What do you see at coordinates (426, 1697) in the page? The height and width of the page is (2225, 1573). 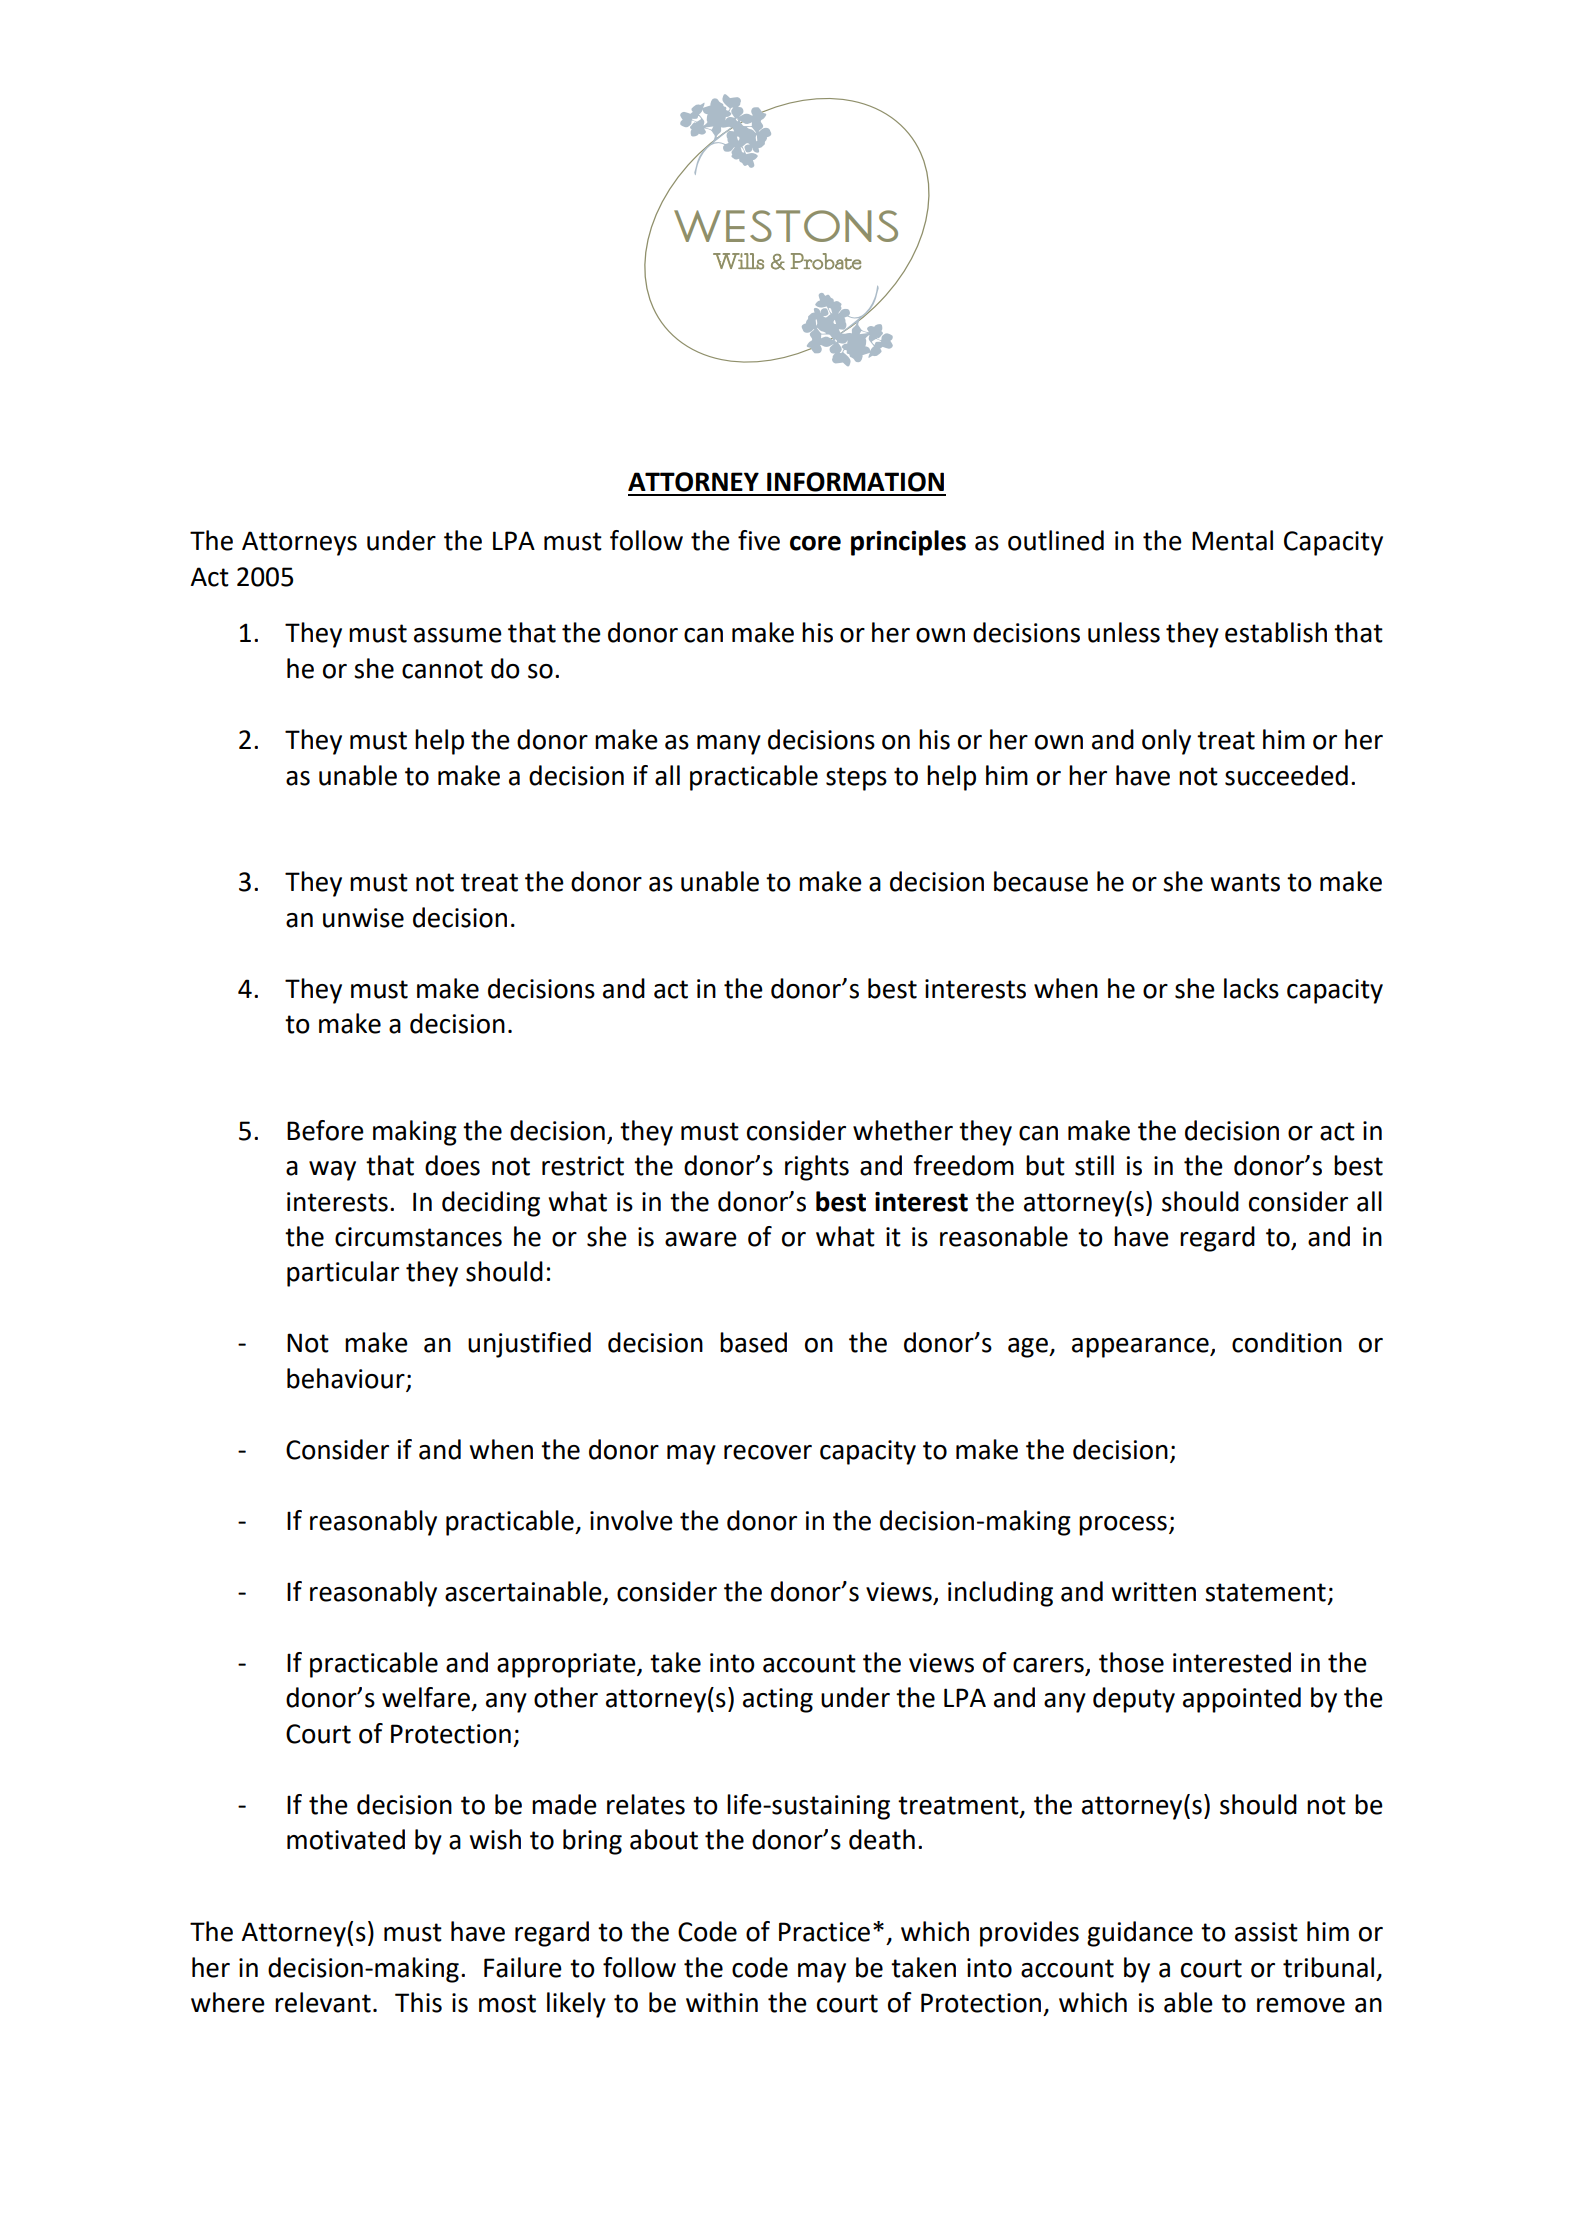 I see `welfare` at bounding box center [426, 1697].
